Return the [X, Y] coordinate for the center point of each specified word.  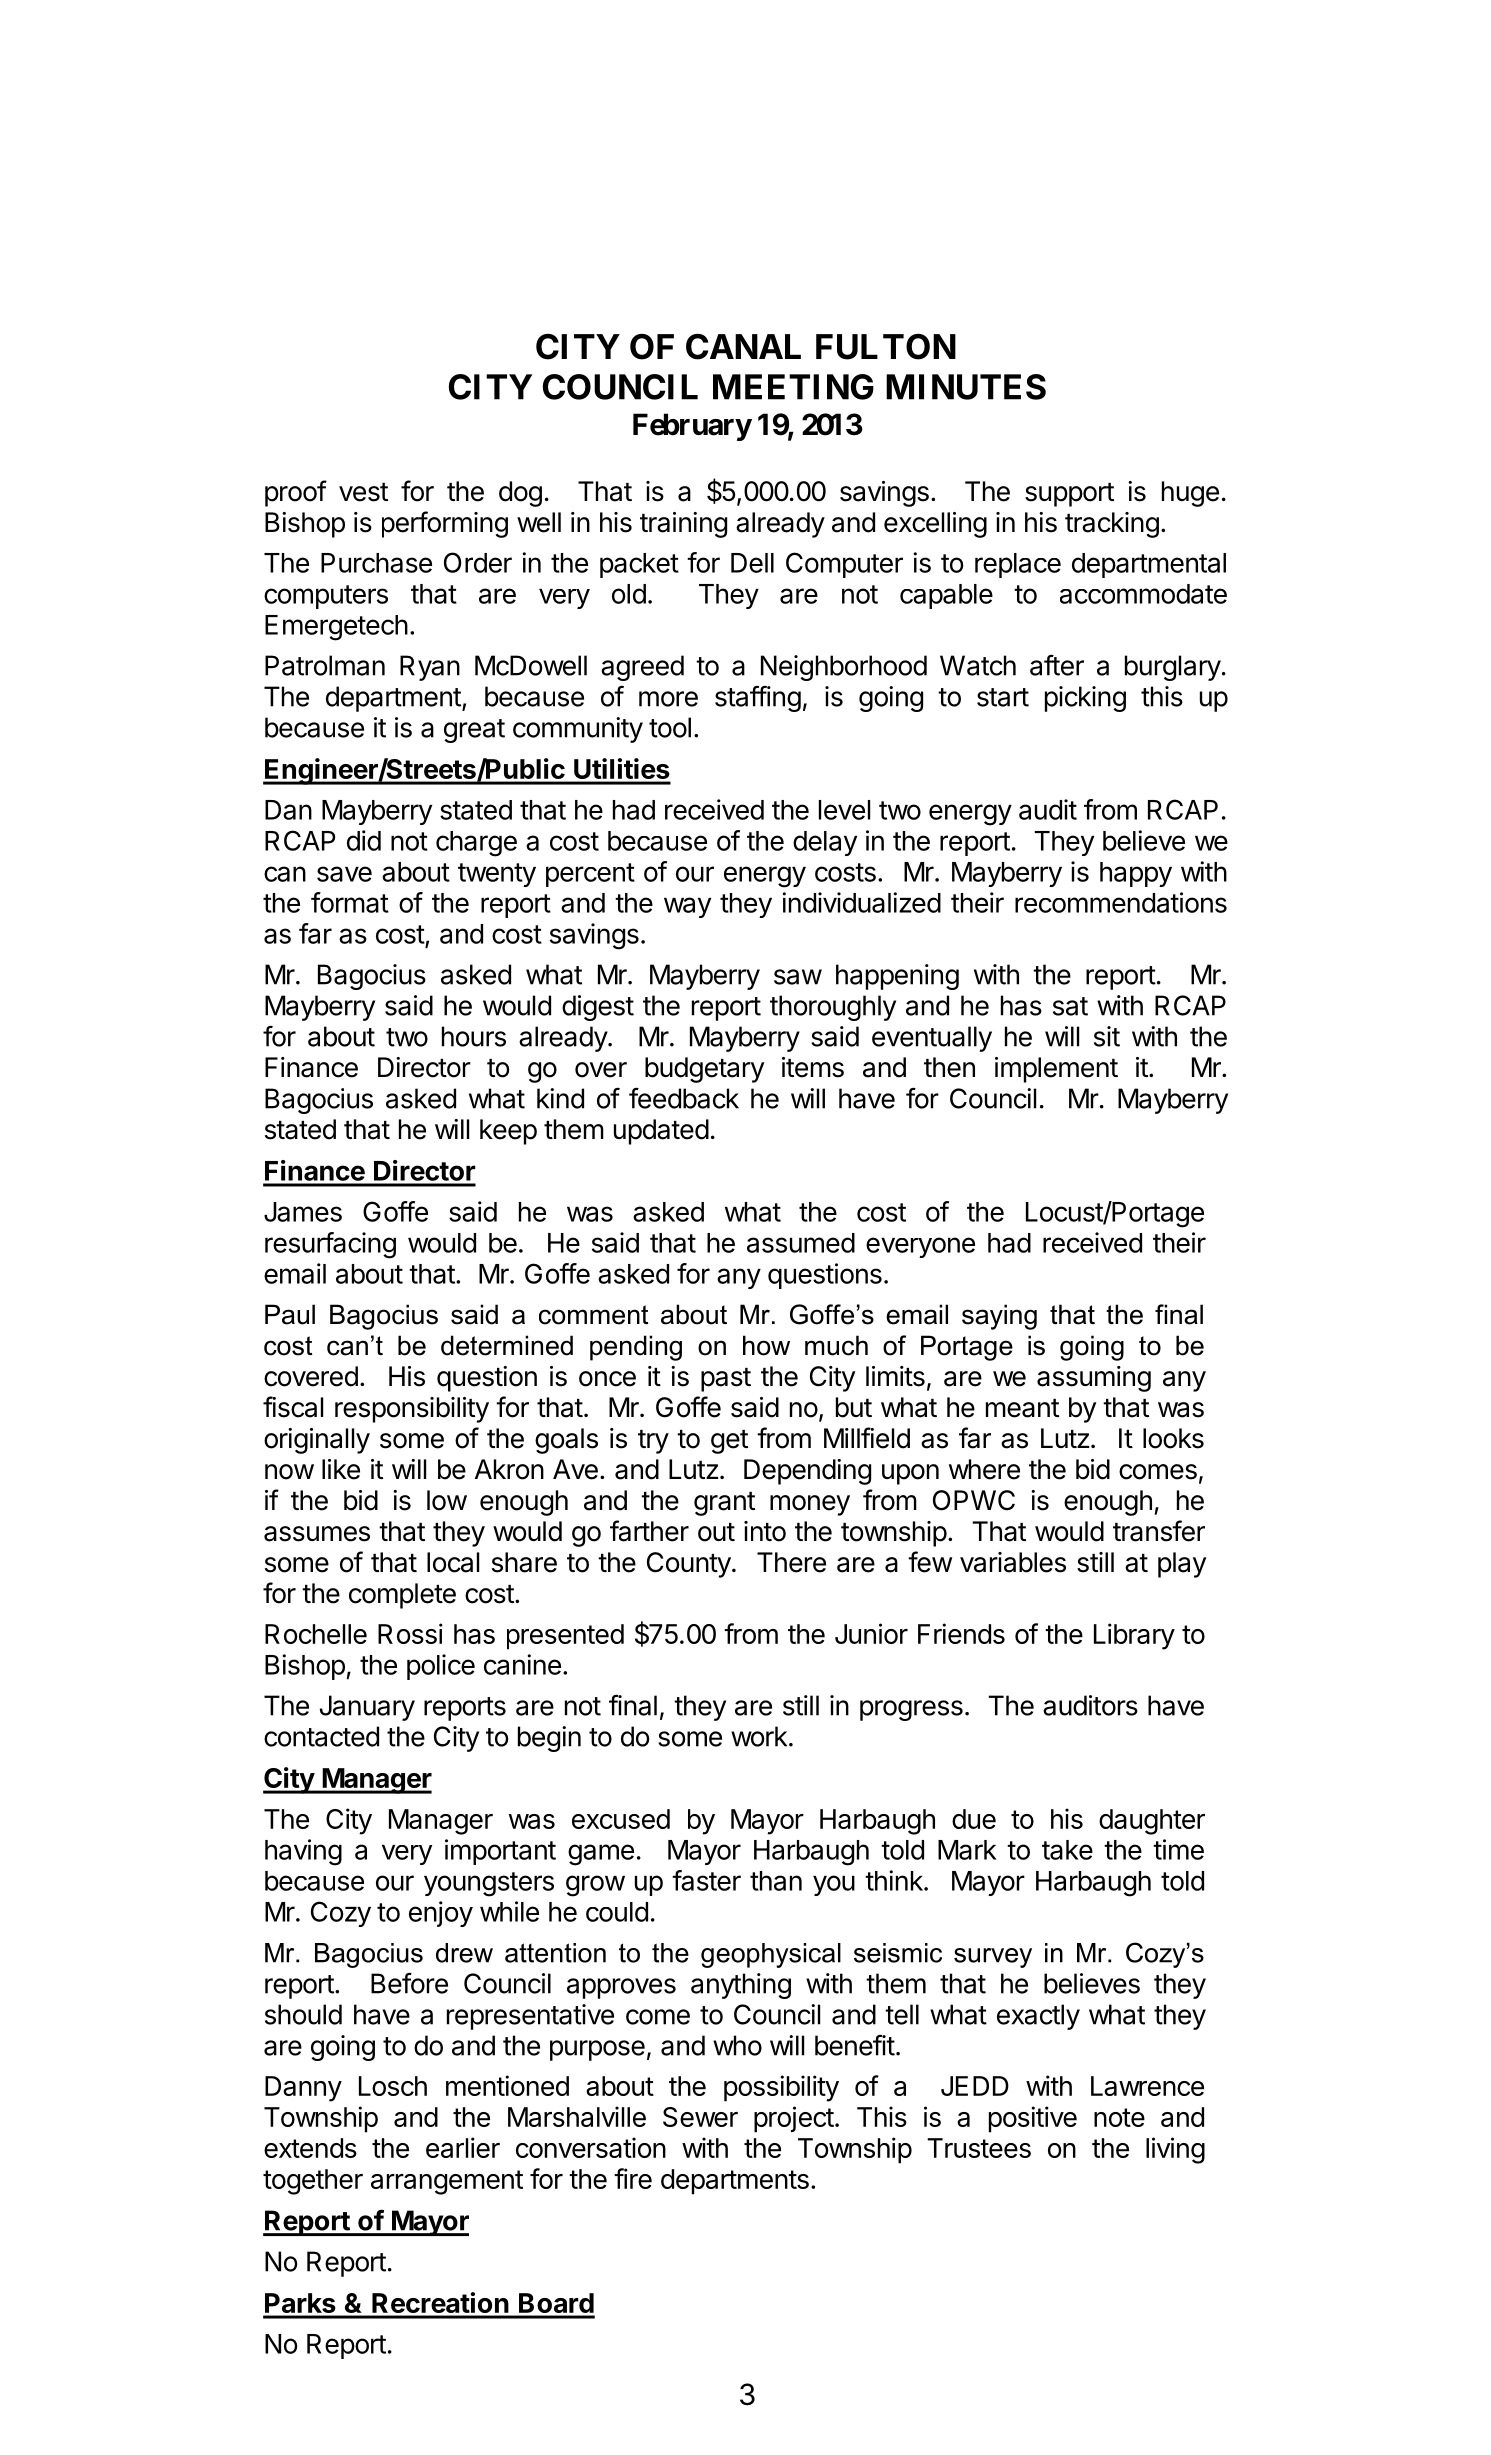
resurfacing [330, 1245]
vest [363, 492]
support [1069, 495]
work [759, 1736]
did [364, 840]
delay [825, 843]
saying [999, 1317]
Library [1134, 1636]
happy [1136, 874]
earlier [463, 2147]
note [1119, 2117]
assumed [801, 1243]
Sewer [700, 2117]
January [367, 1708]
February [692, 427]
